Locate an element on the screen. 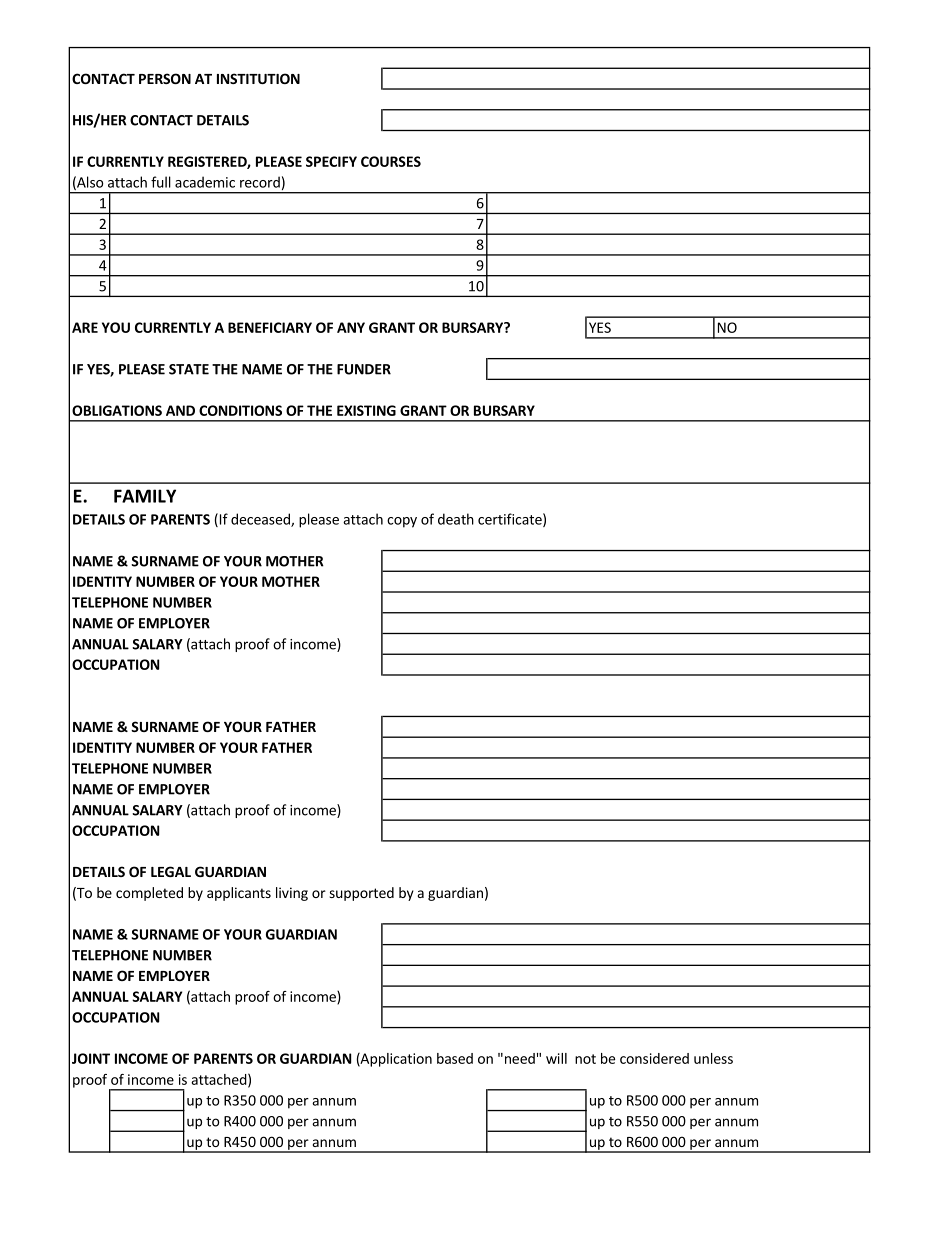  copy is located at coordinates (402, 522).
